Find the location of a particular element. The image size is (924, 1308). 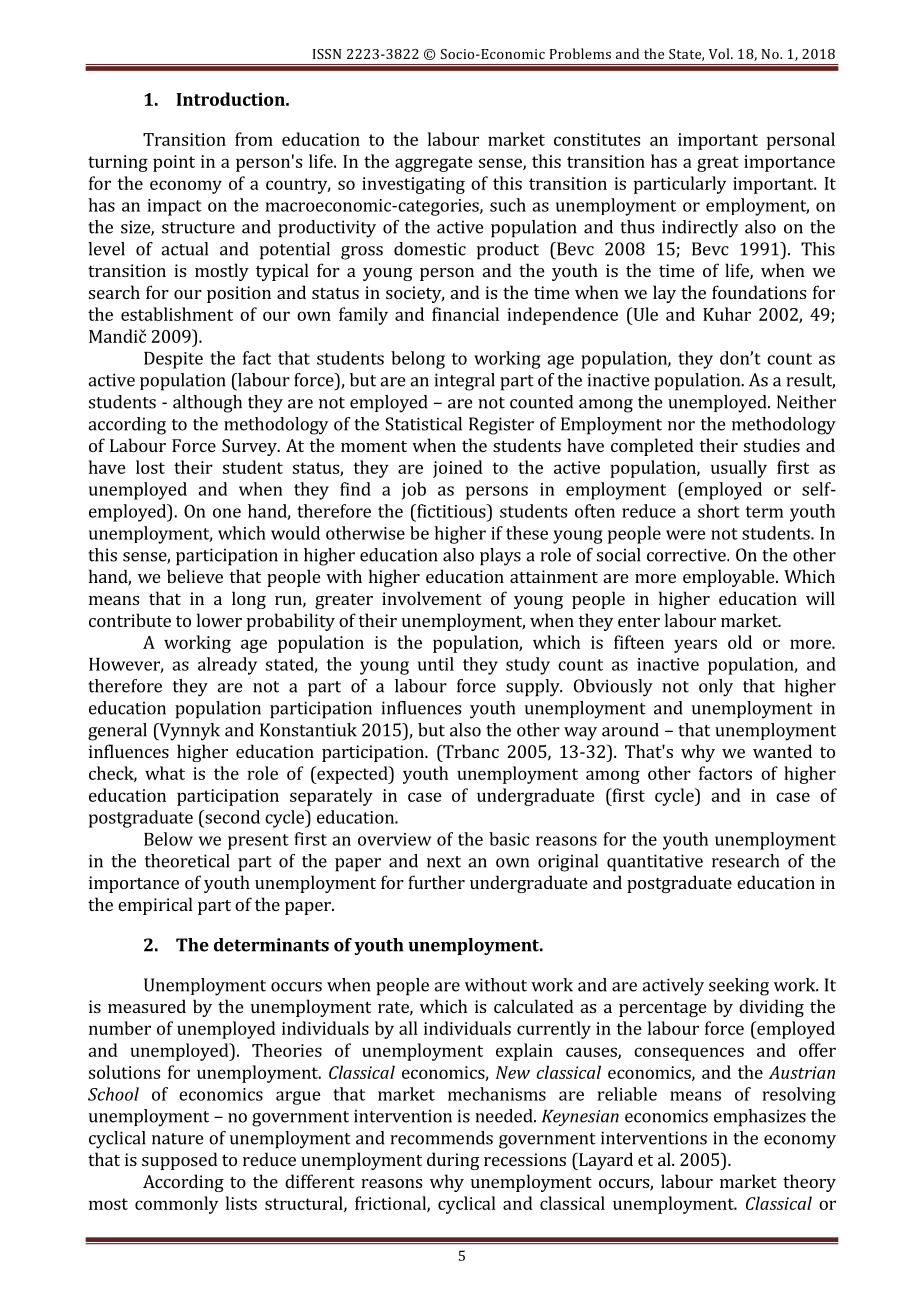

from is located at coordinates (254, 139).
